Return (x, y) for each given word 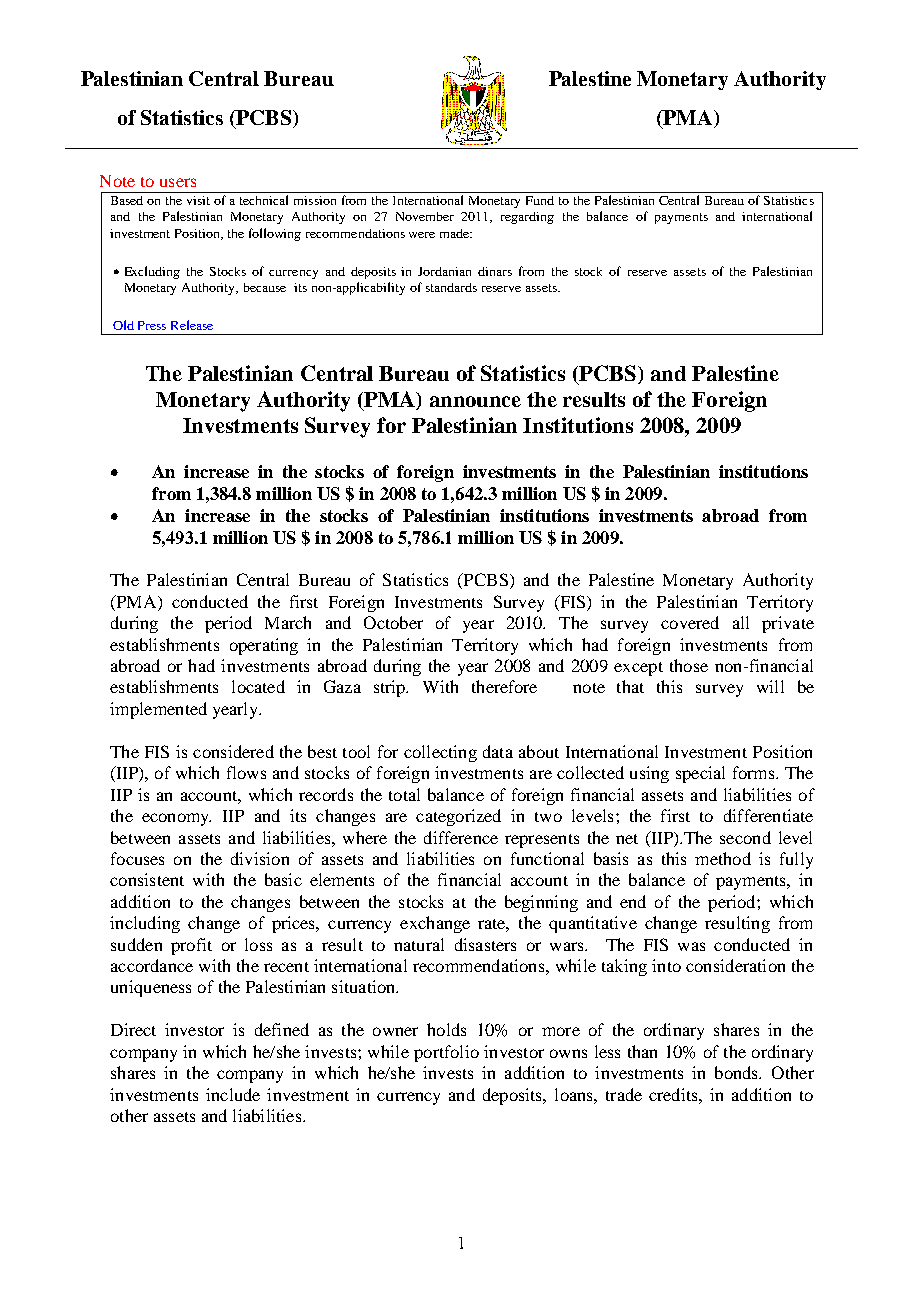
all (741, 622)
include (233, 1094)
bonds (738, 1072)
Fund (540, 200)
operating (264, 646)
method (723, 858)
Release (192, 325)
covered (690, 622)
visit (198, 200)
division (260, 858)
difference (461, 837)
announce (475, 401)
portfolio (446, 1053)
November (425, 216)
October (393, 622)
